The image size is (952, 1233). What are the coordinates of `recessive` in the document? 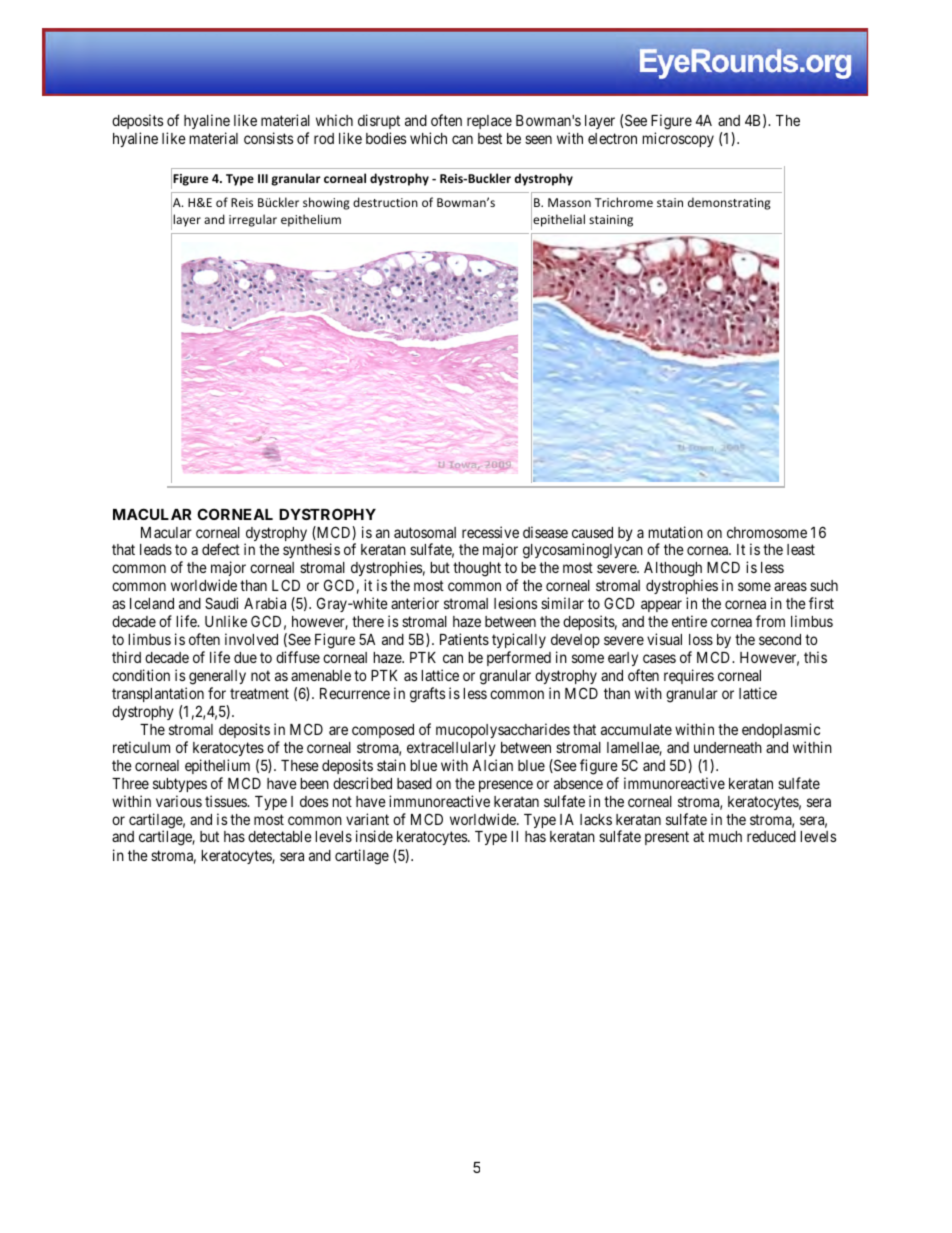 It's located at (490, 532).
